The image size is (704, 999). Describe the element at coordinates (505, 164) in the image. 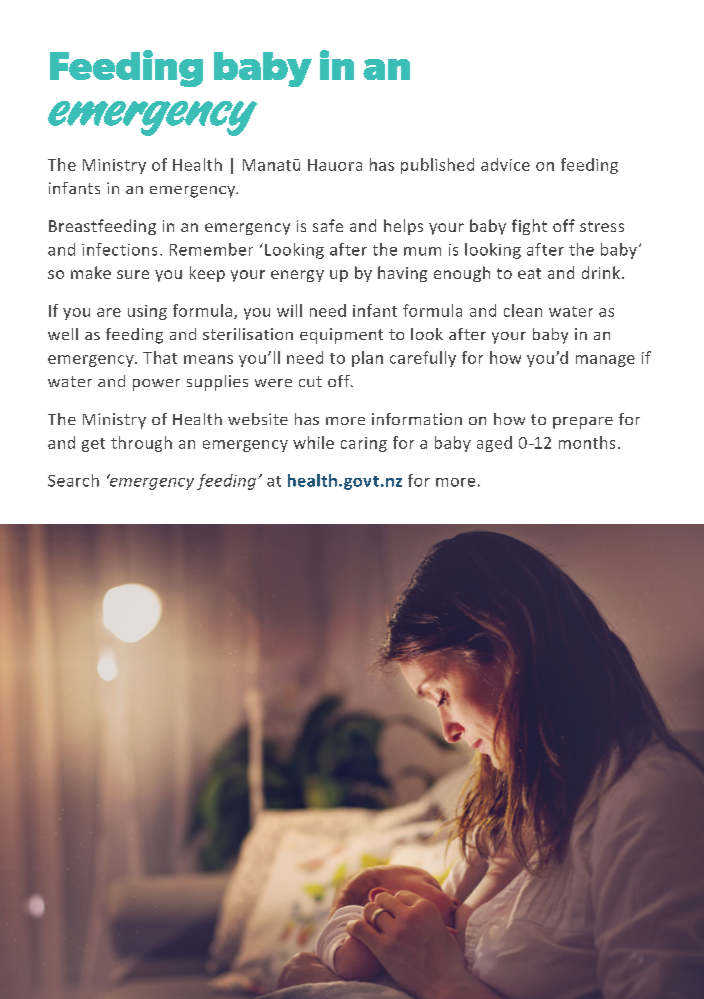

I see `advice` at that location.
